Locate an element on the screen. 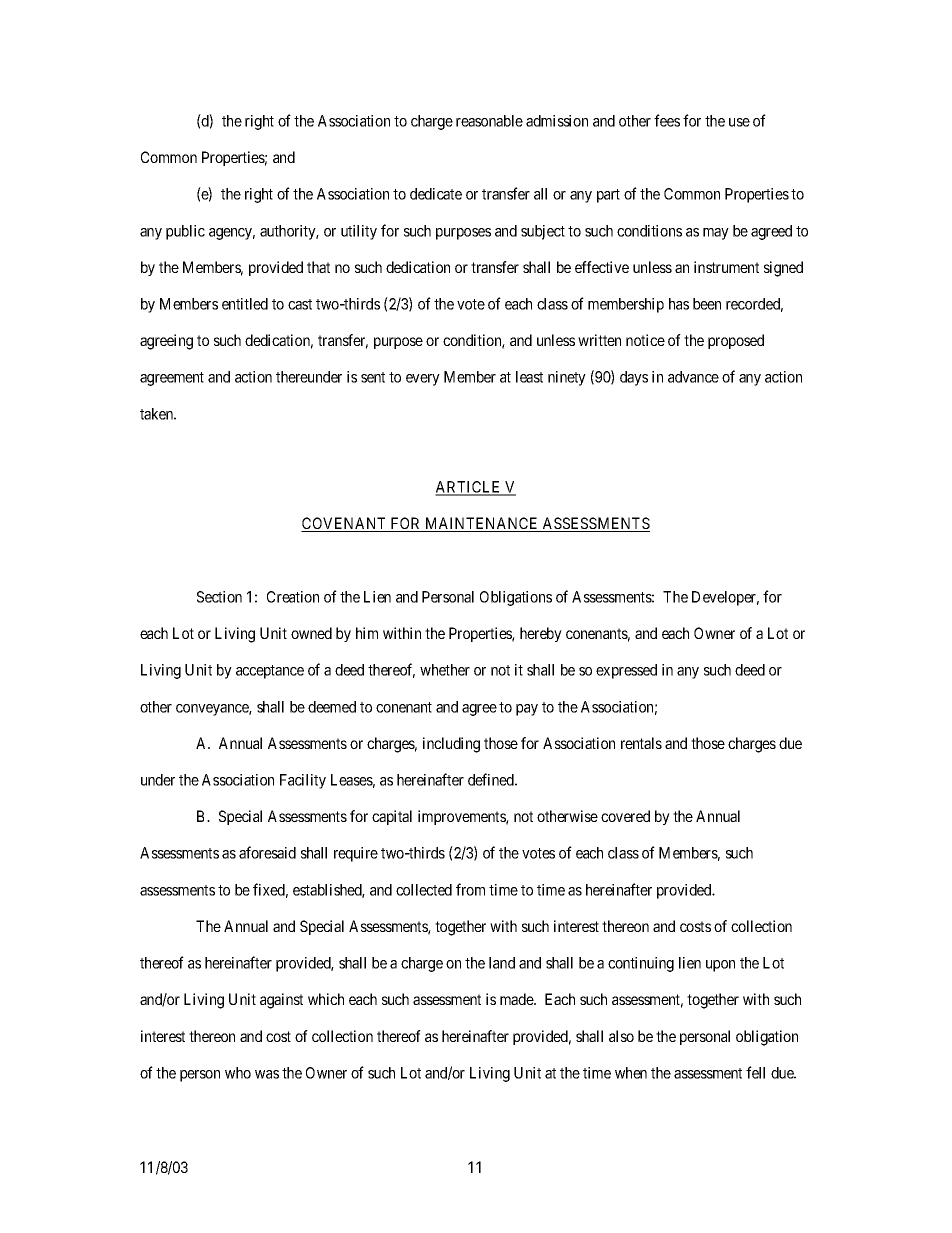 Image resolution: width=952 pixels, height=1233 pixels. public is located at coordinates (185, 232).
